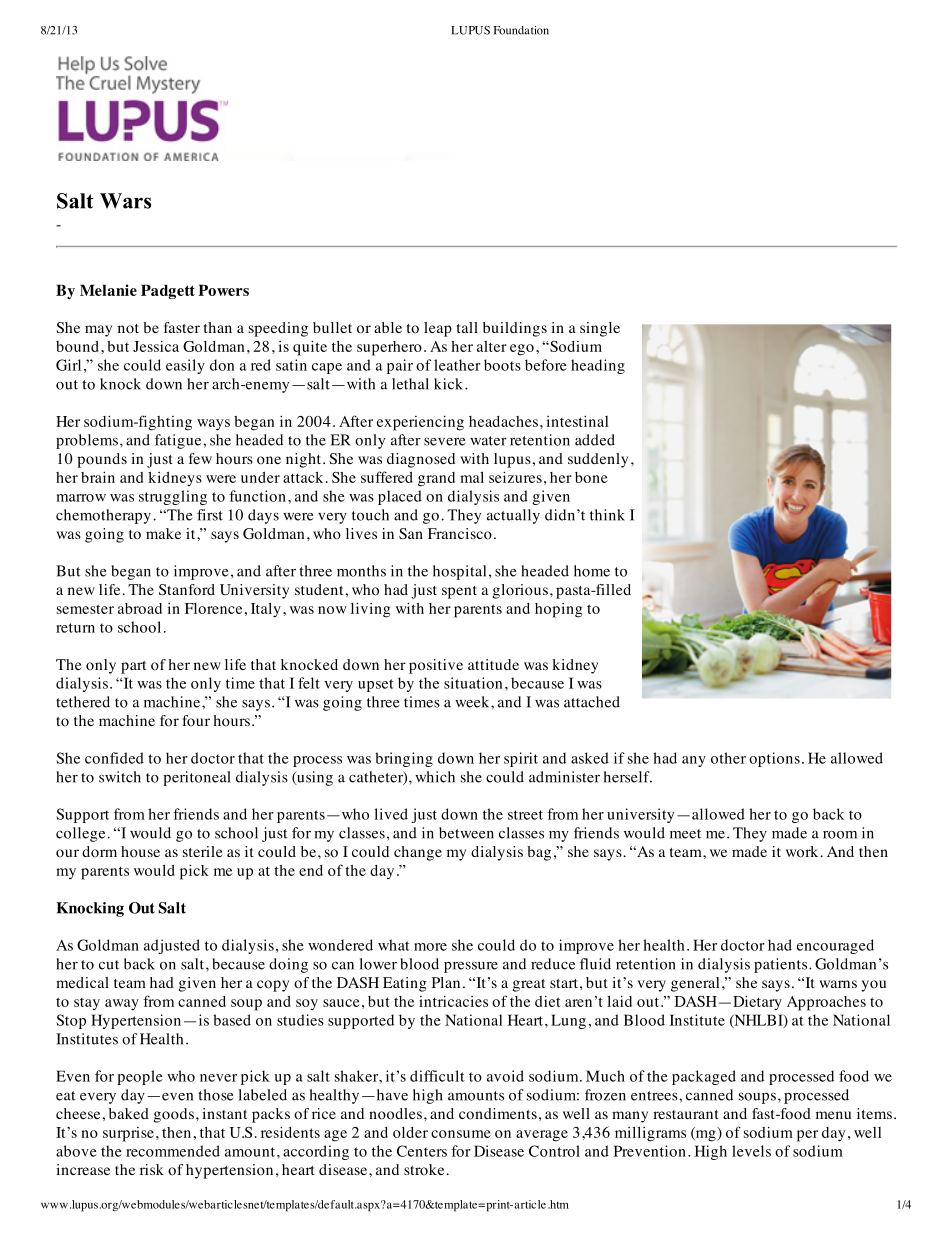  What do you see at coordinates (521, 30) in the page?
I see `Foundation` at bounding box center [521, 30].
